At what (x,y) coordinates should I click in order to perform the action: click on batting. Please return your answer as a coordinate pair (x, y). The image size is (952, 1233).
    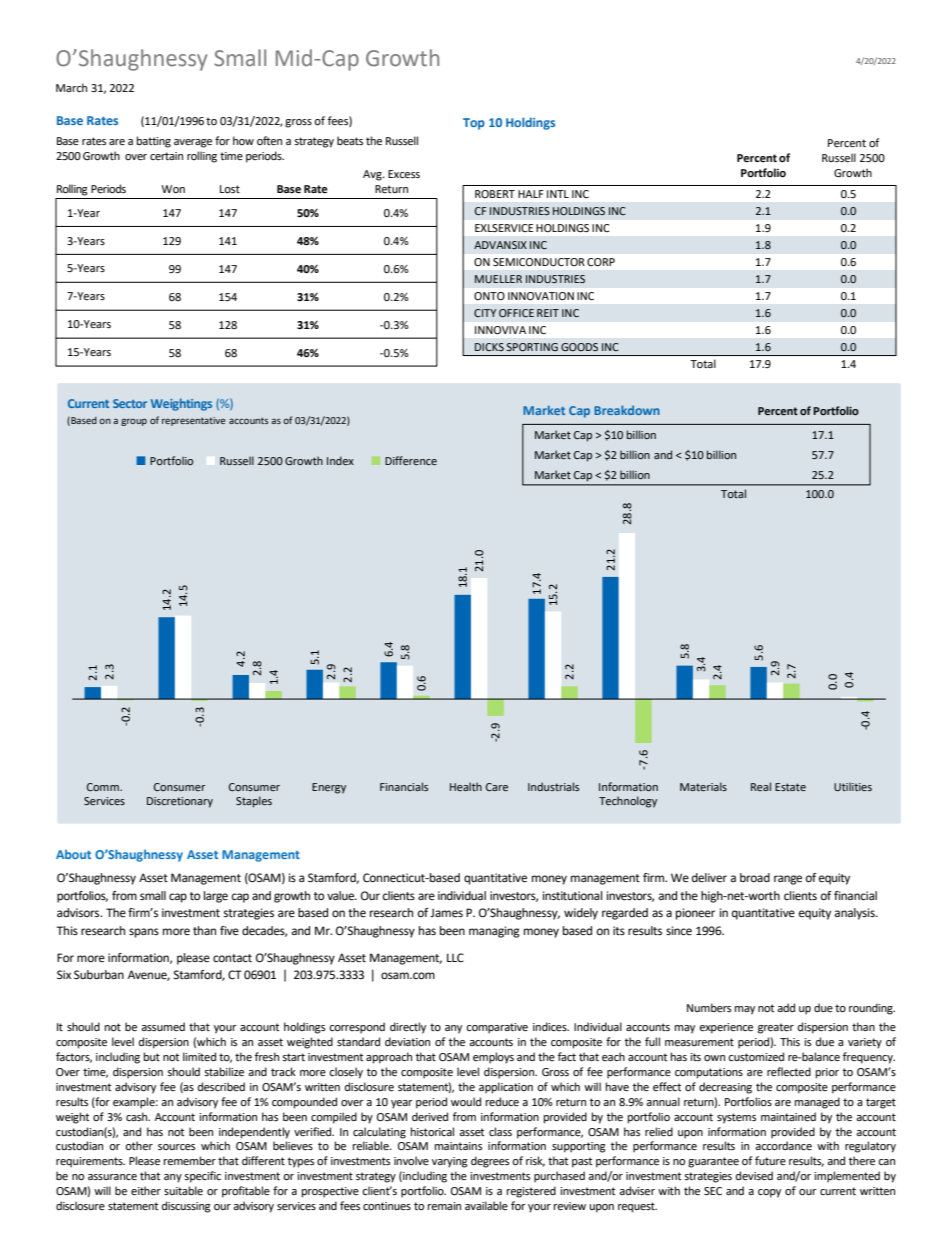
    Looking at the image, I should click on (154, 142).
